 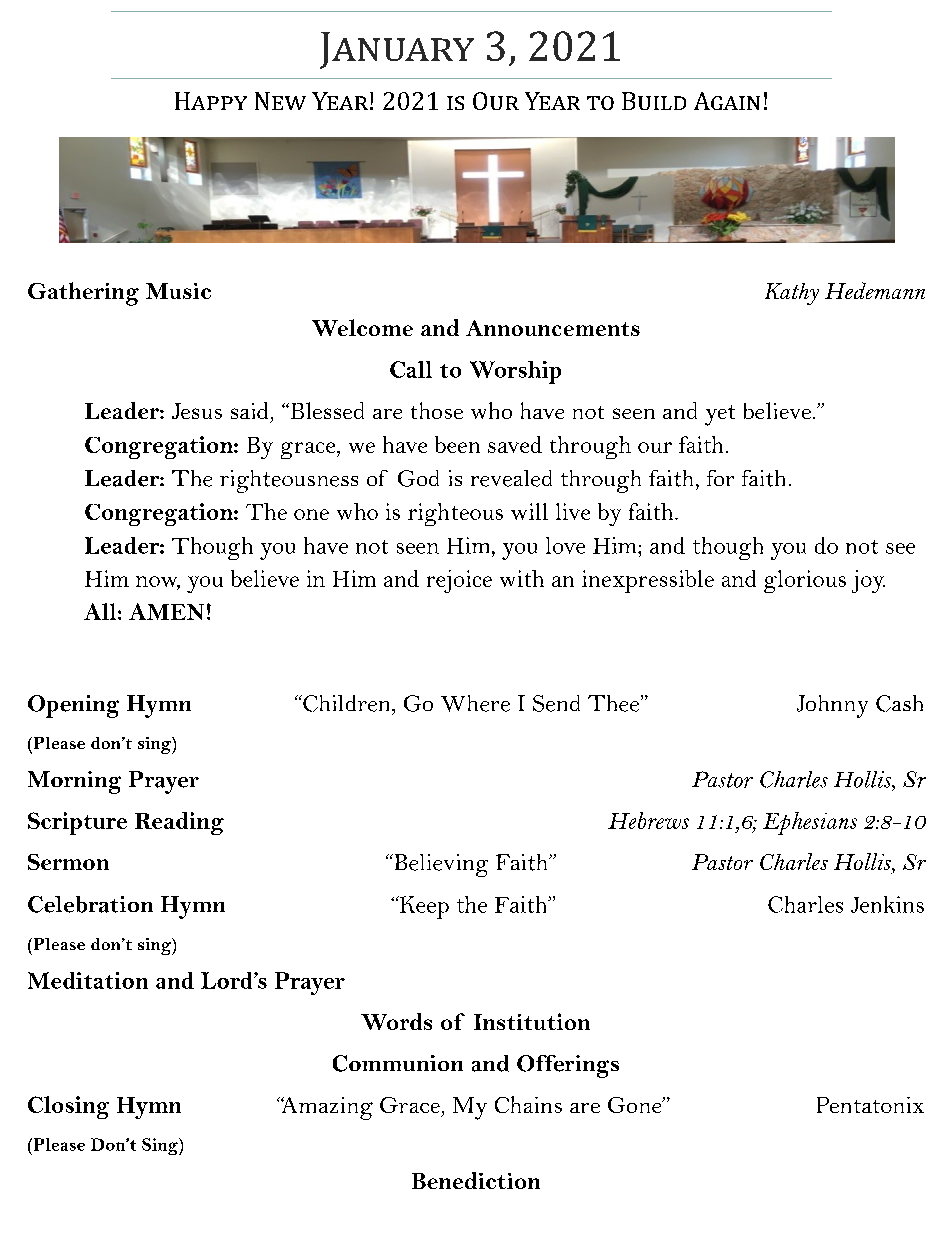 I want to click on Gone, so click(x=636, y=1105).
